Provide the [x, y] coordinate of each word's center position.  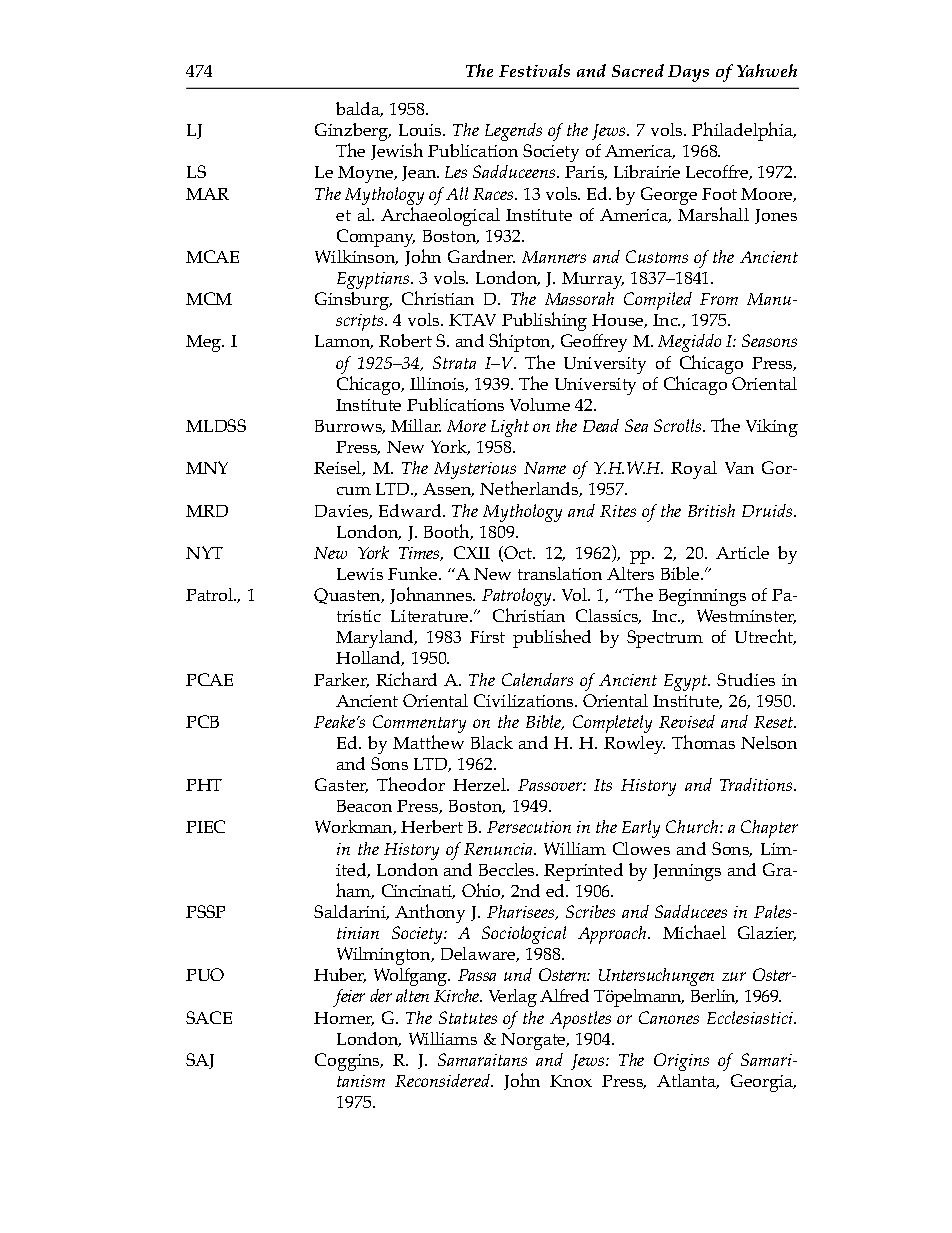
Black [492, 742]
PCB [202, 721]
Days [688, 73]
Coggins [348, 1062]
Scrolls [679, 425]
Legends [513, 132]
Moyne [367, 174]
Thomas [703, 742]
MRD [207, 511]
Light [510, 428]
